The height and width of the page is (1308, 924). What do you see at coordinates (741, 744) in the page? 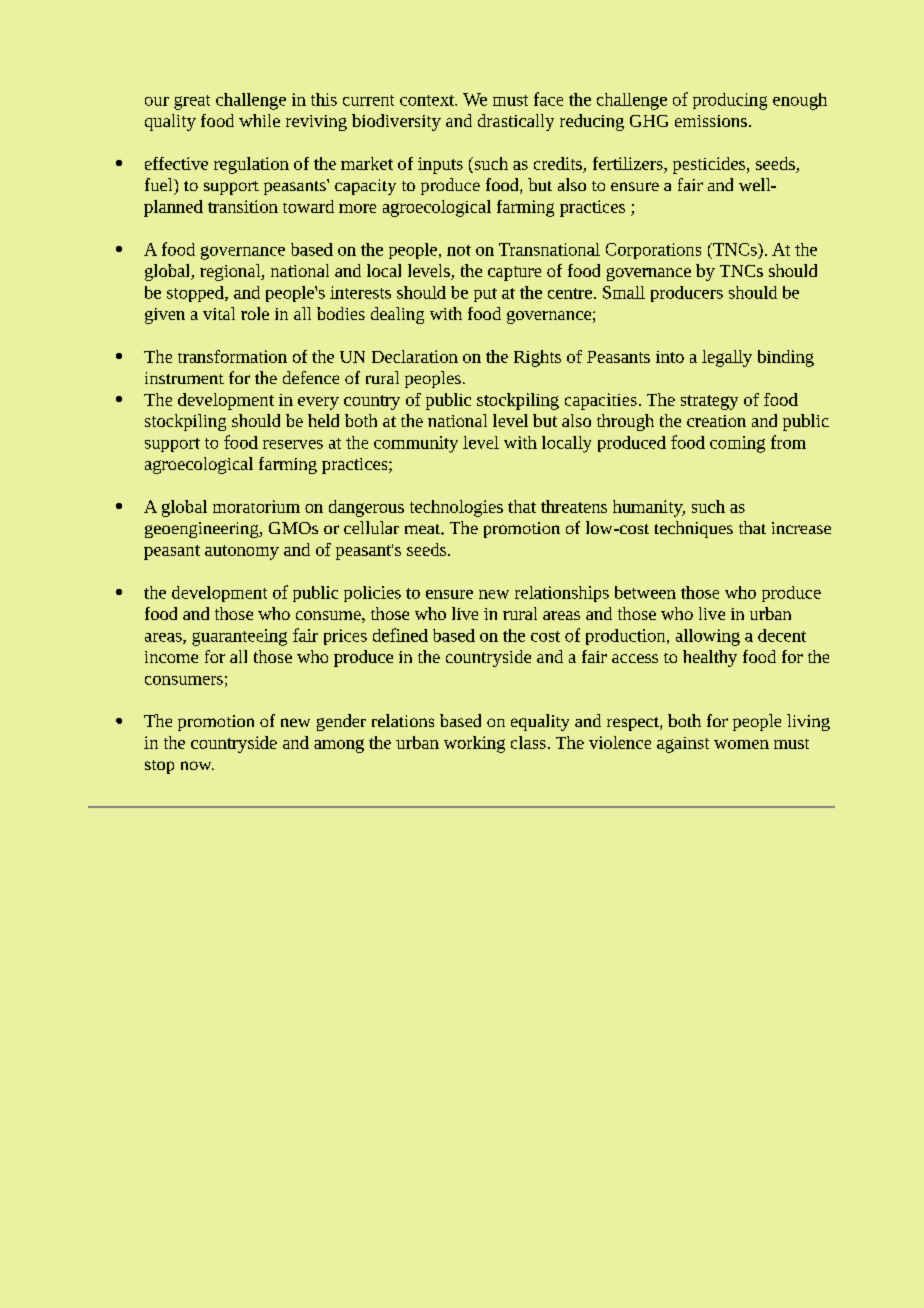
I see `women` at bounding box center [741, 744].
